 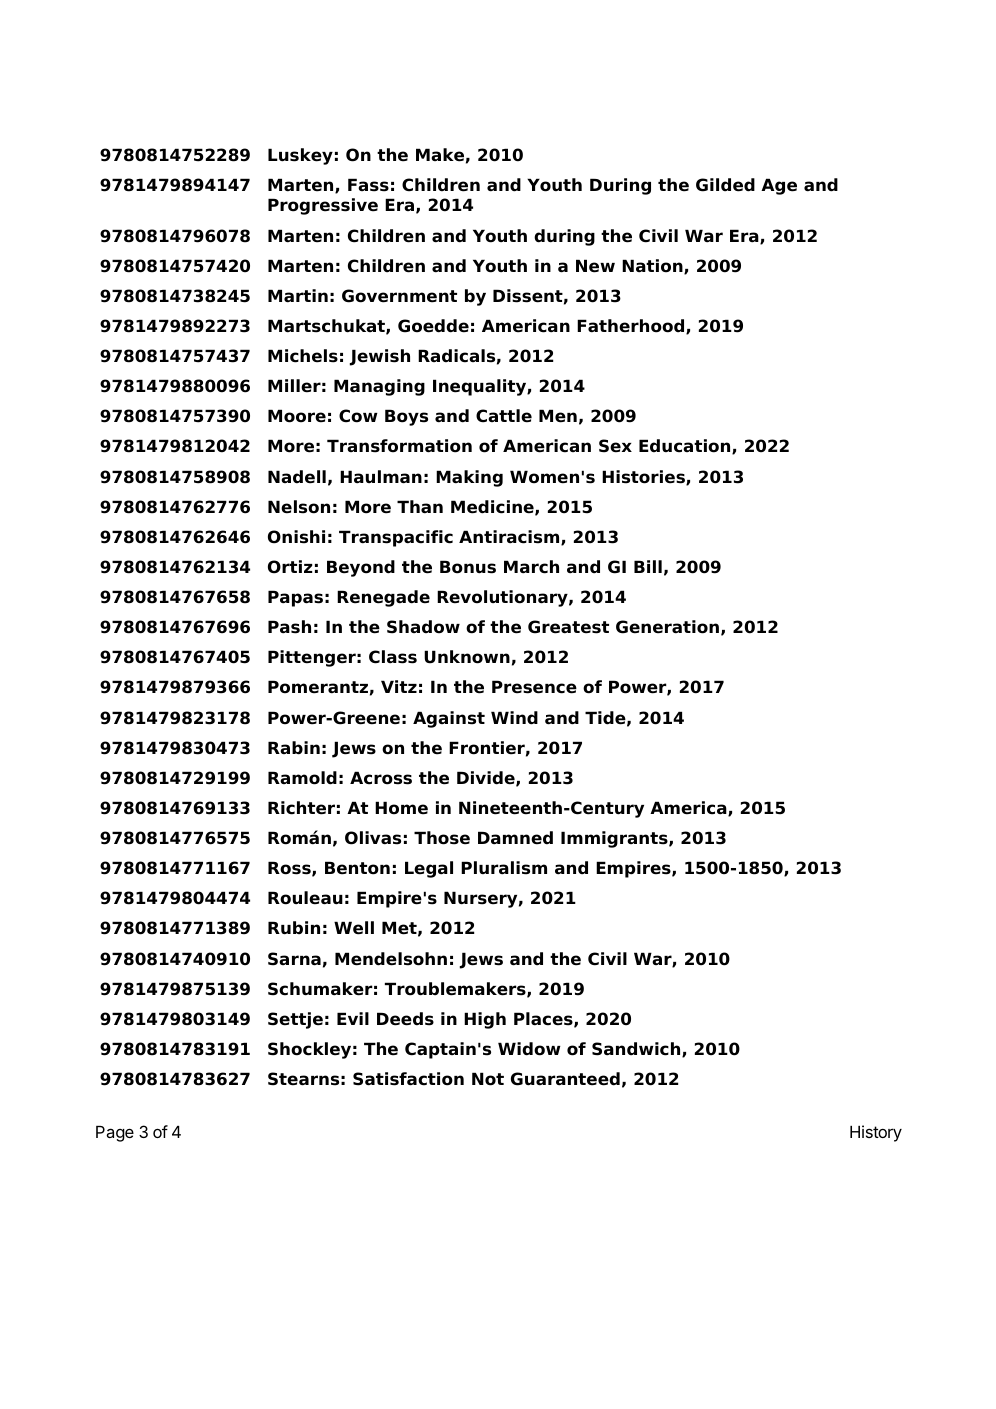 What do you see at coordinates (595, 266) in the screenshot?
I see `New` at bounding box center [595, 266].
